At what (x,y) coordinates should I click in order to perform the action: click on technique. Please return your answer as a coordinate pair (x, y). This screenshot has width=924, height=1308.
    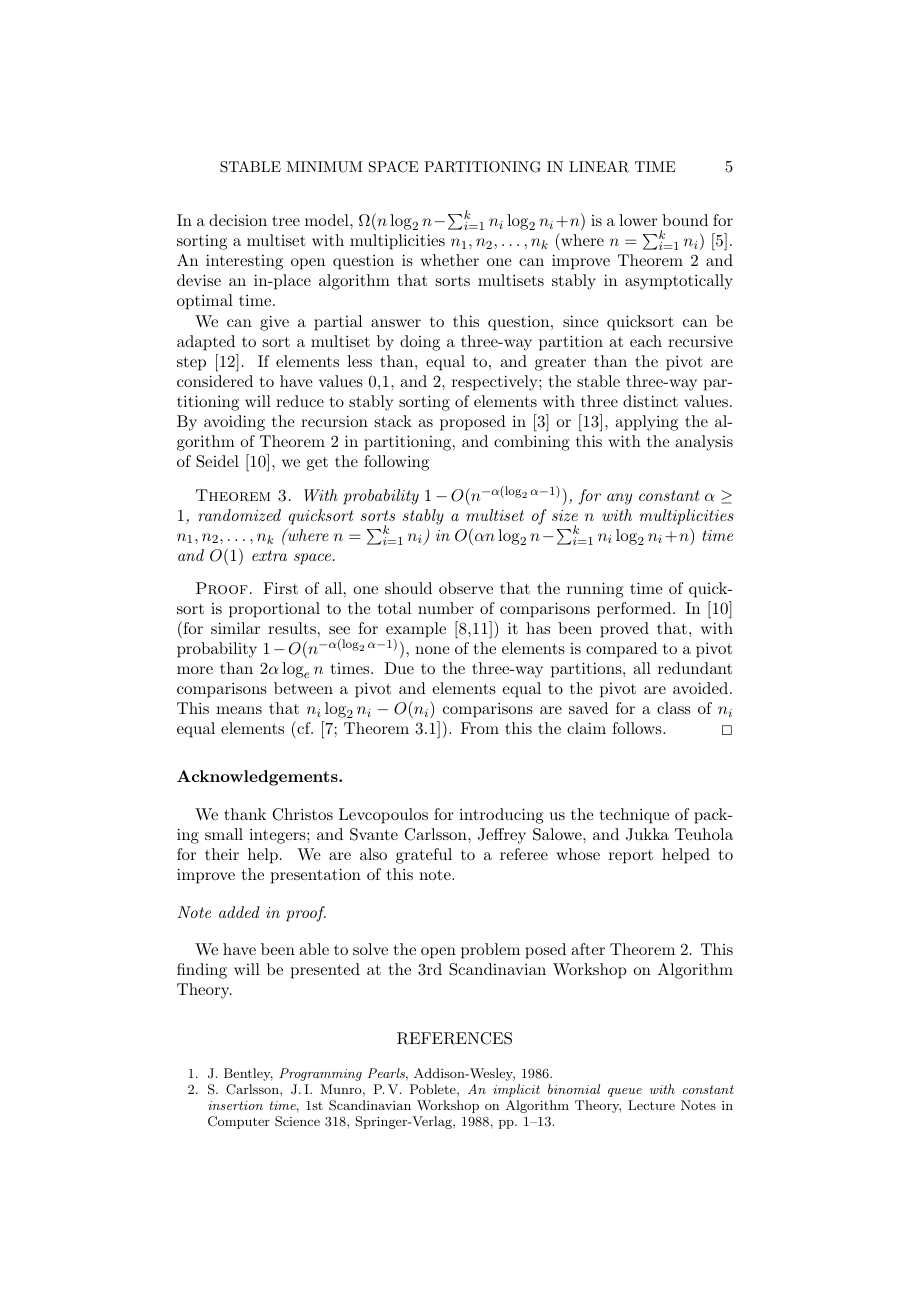
    Looking at the image, I should click on (634, 816).
